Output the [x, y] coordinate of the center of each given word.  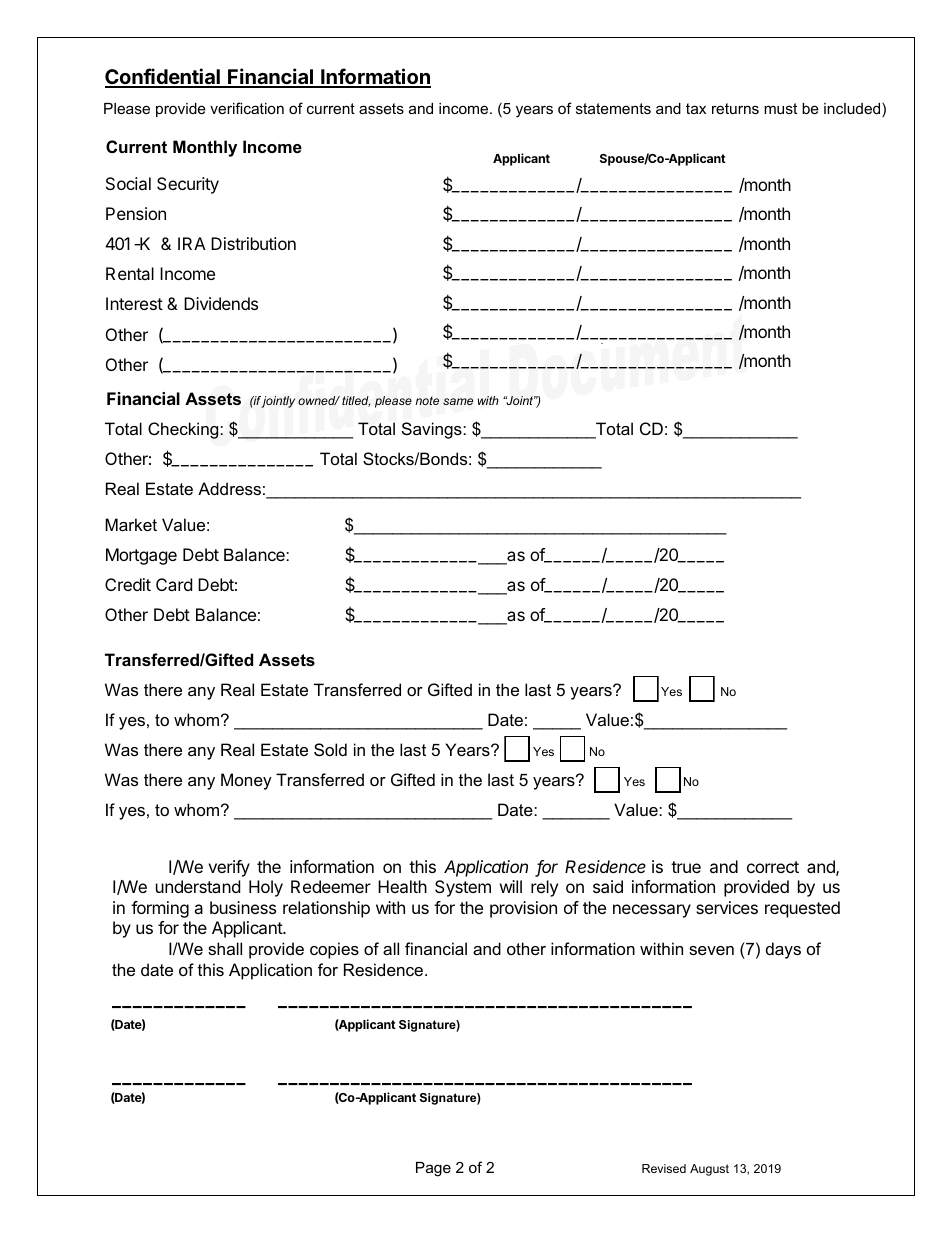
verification [247, 108]
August [709, 1170]
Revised [664, 1168]
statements [613, 108]
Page [433, 1169]
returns [735, 108]
